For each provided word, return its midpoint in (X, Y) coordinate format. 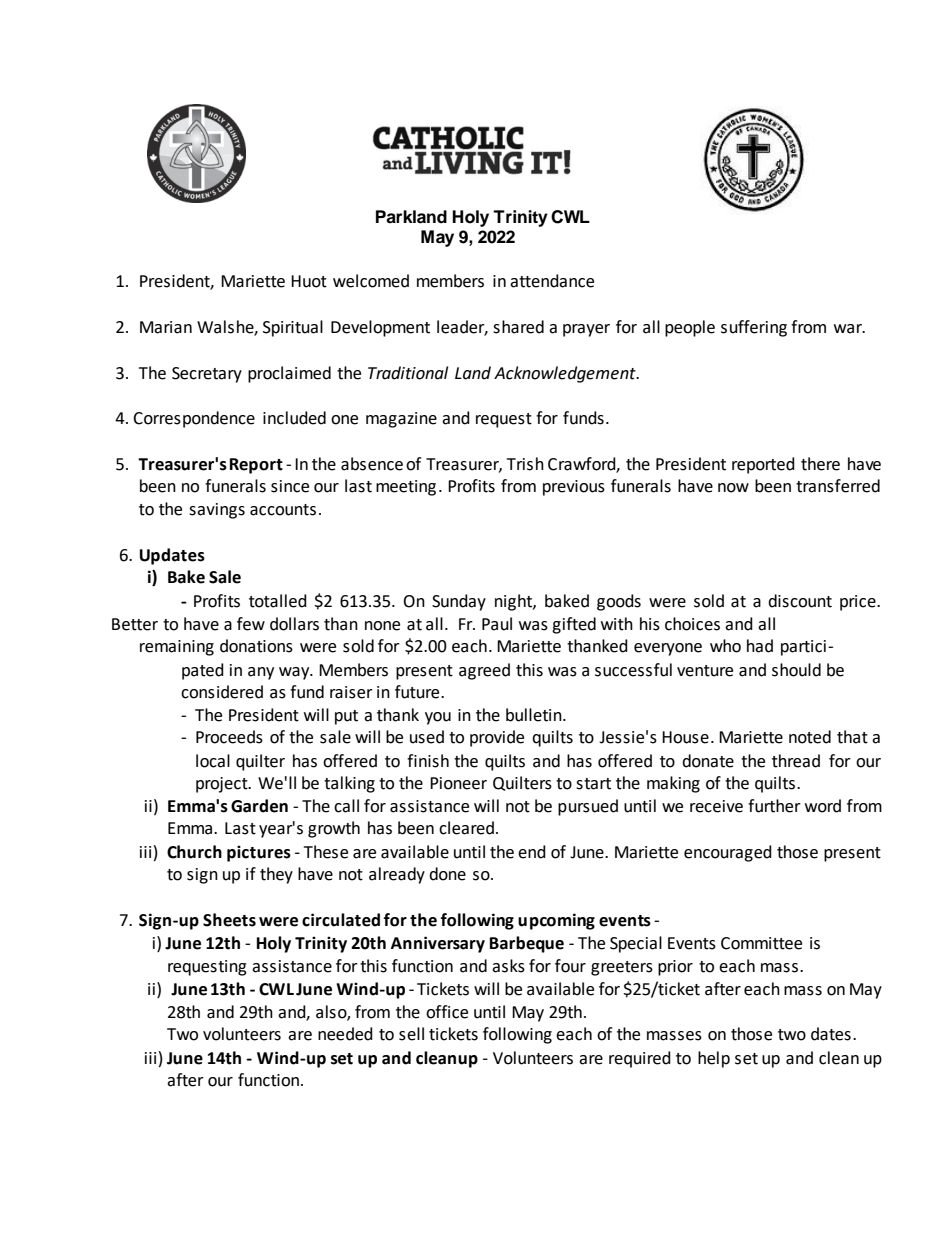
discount (800, 601)
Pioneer (458, 783)
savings (217, 511)
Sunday (459, 602)
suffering (754, 328)
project (223, 785)
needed (345, 1034)
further (774, 806)
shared (518, 327)
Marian (166, 327)
